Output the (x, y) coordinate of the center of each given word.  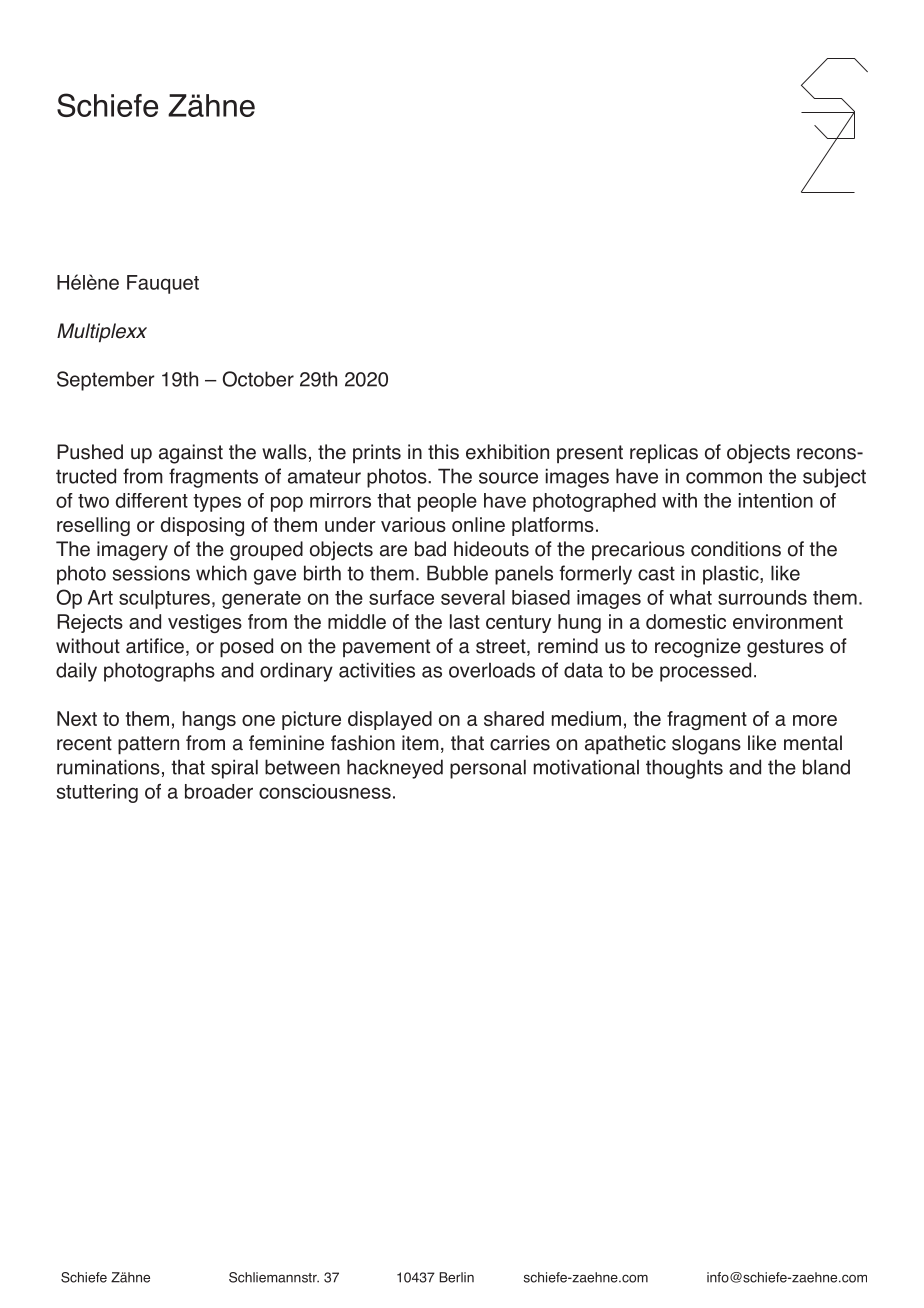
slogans (706, 745)
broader (219, 791)
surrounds (762, 597)
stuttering (97, 793)
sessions (151, 573)
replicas (664, 453)
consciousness (325, 791)
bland (826, 767)
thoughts (684, 769)
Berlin (456, 1277)
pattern (148, 745)
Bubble (457, 573)
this (443, 452)
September (106, 381)
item (420, 743)
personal (488, 769)
